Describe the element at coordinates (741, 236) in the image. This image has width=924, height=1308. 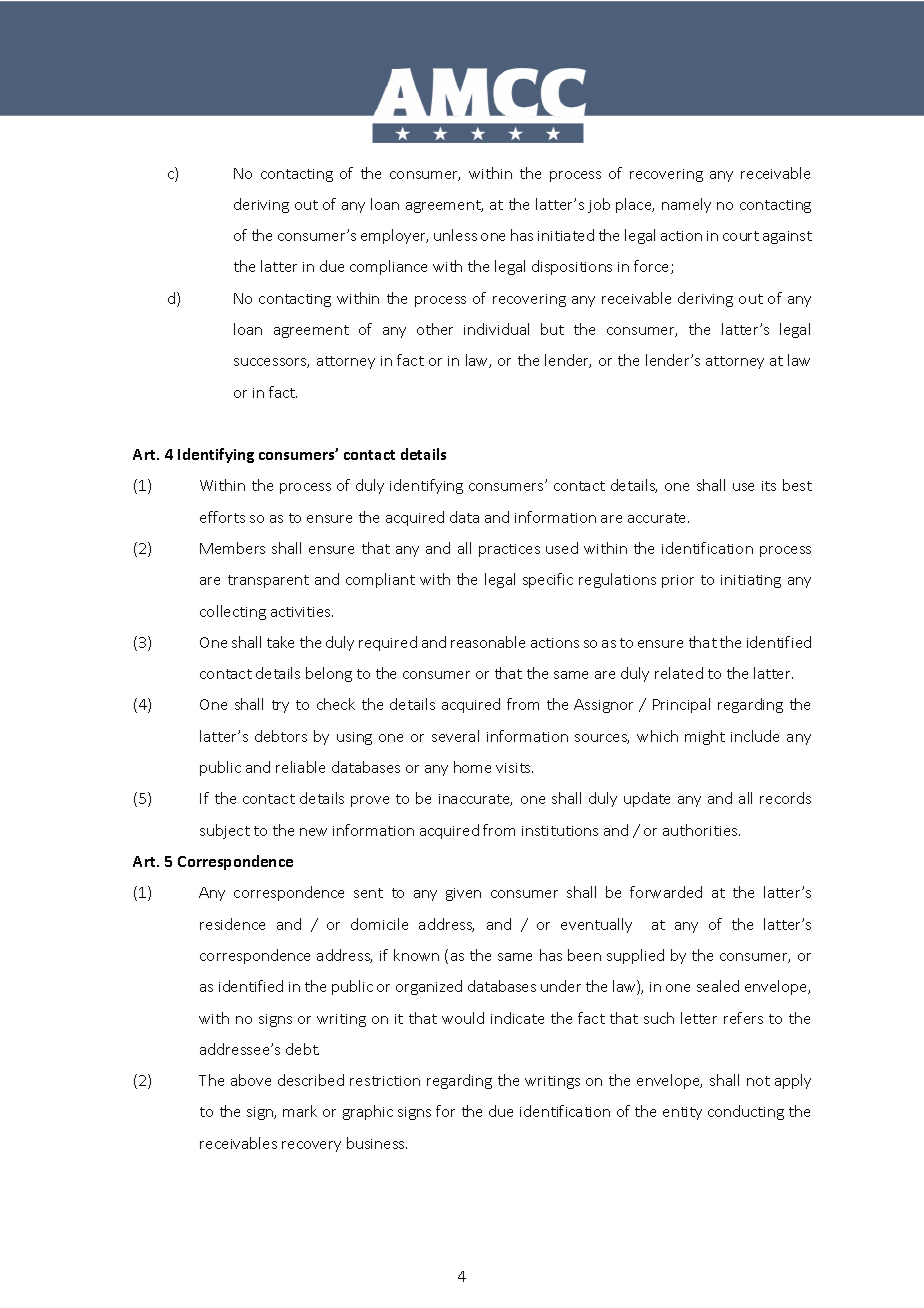
I see `court` at that location.
